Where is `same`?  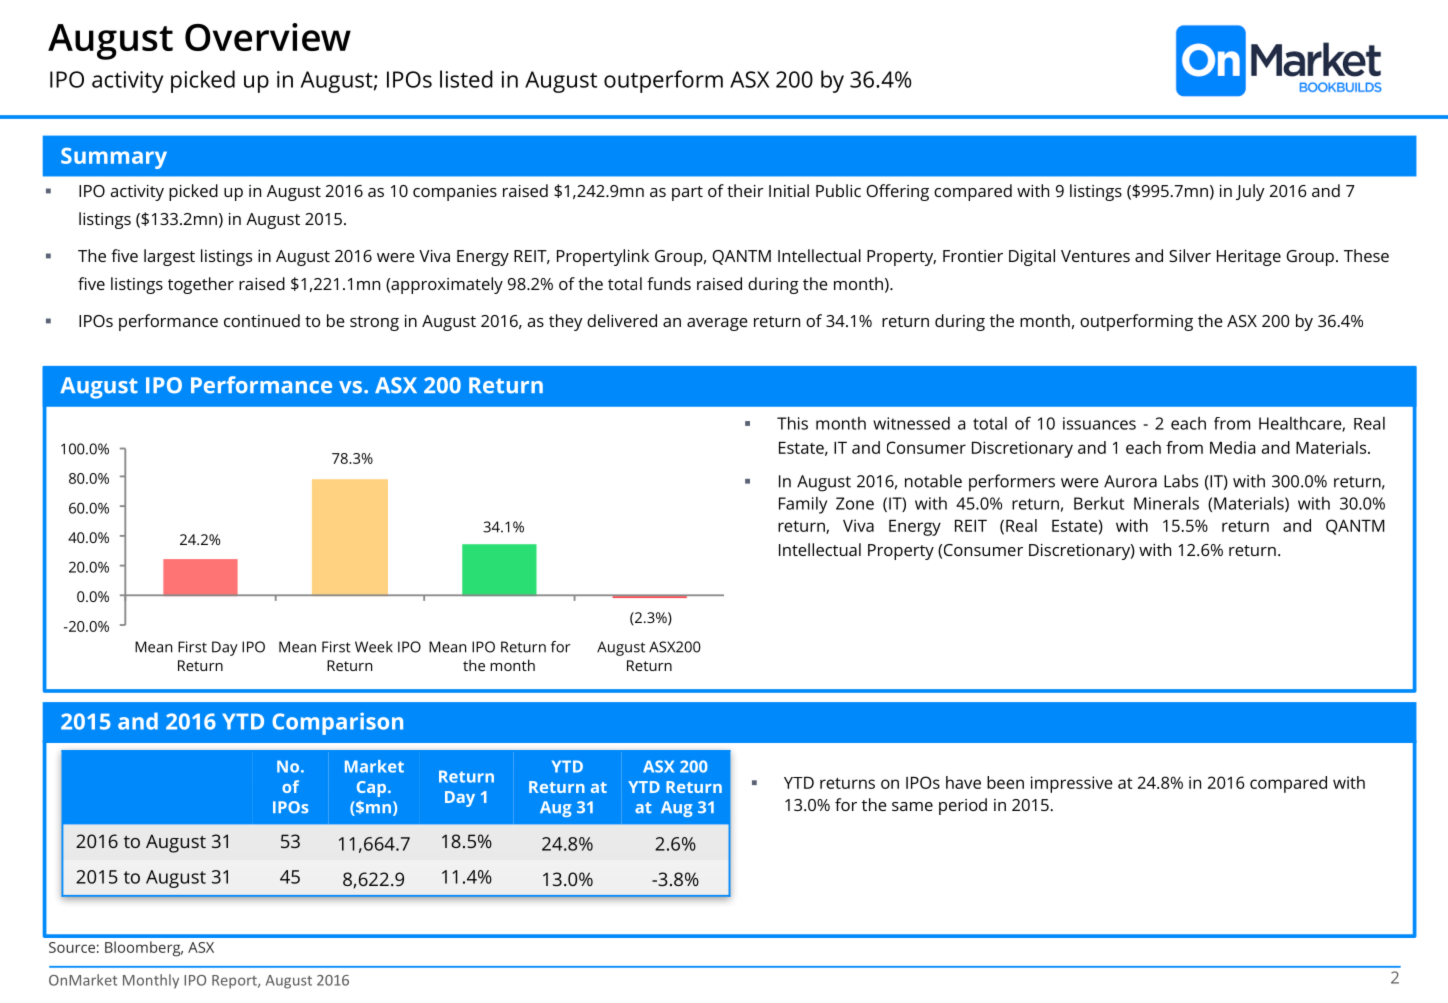
same is located at coordinates (912, 806).
